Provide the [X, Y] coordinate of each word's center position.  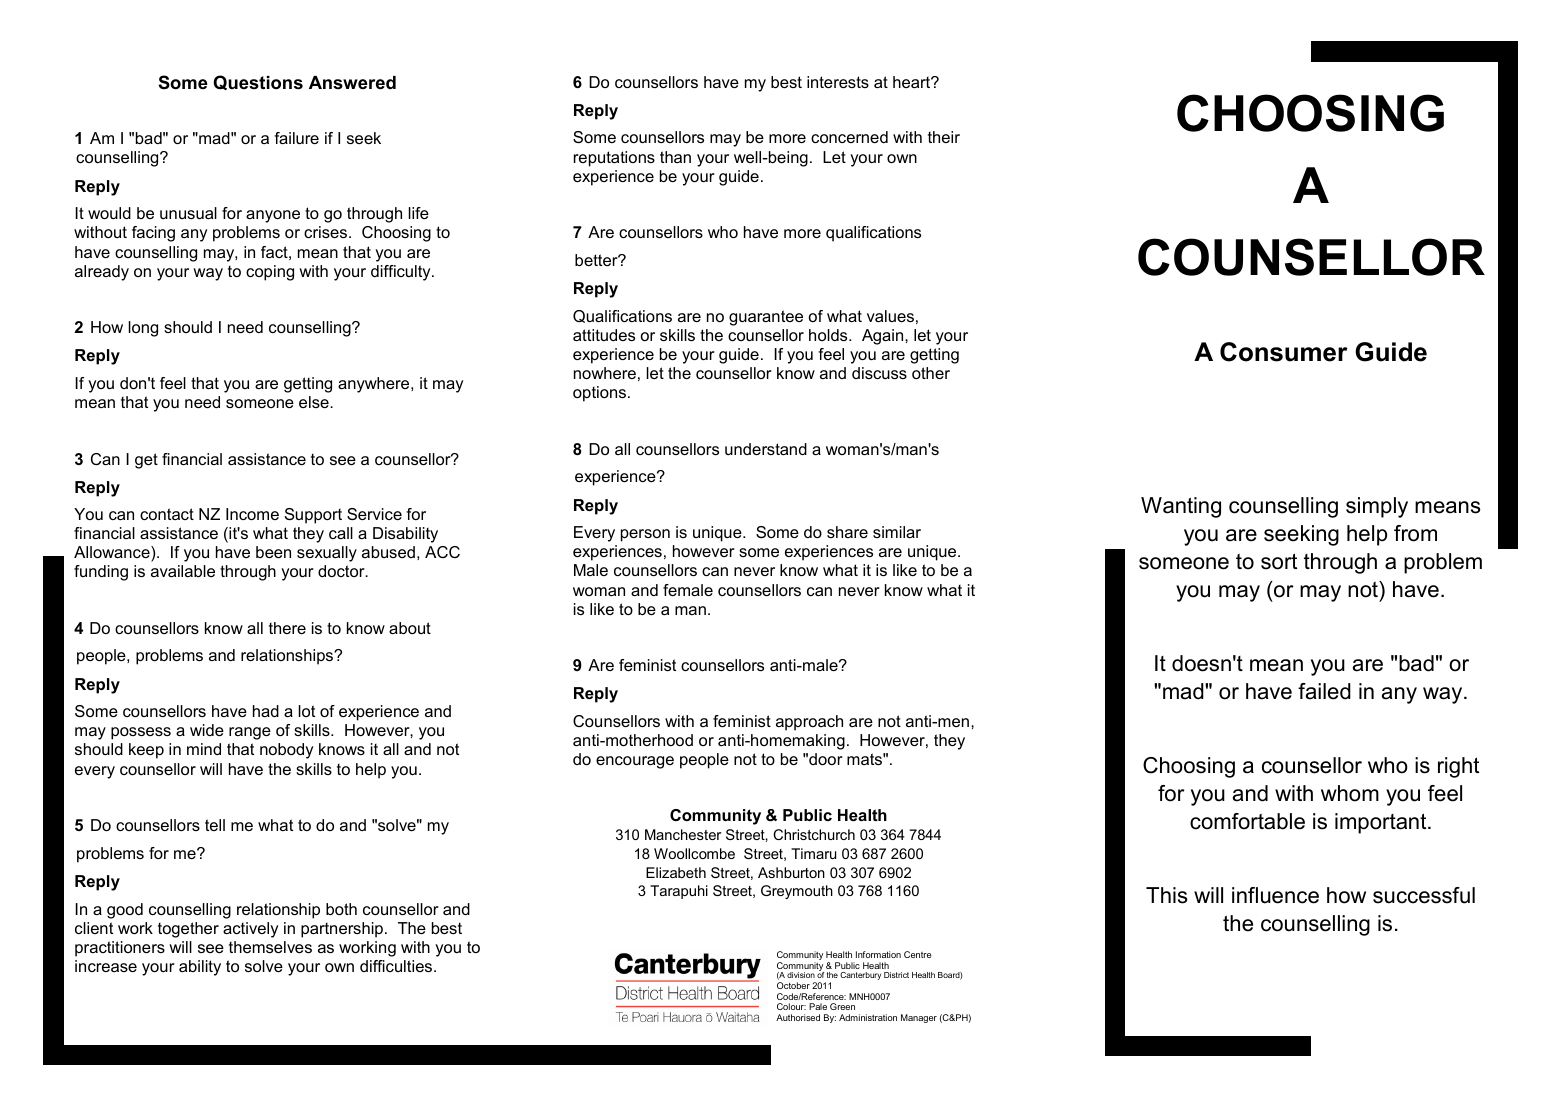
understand [766, 449]
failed [1324, 691]
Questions [258, 82]
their [944, 137]
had [266, 711]
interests [838, 82]
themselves [270, 947]
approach [809, 723]
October [793, 985]
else [315, 402]
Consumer [1284, 352]
